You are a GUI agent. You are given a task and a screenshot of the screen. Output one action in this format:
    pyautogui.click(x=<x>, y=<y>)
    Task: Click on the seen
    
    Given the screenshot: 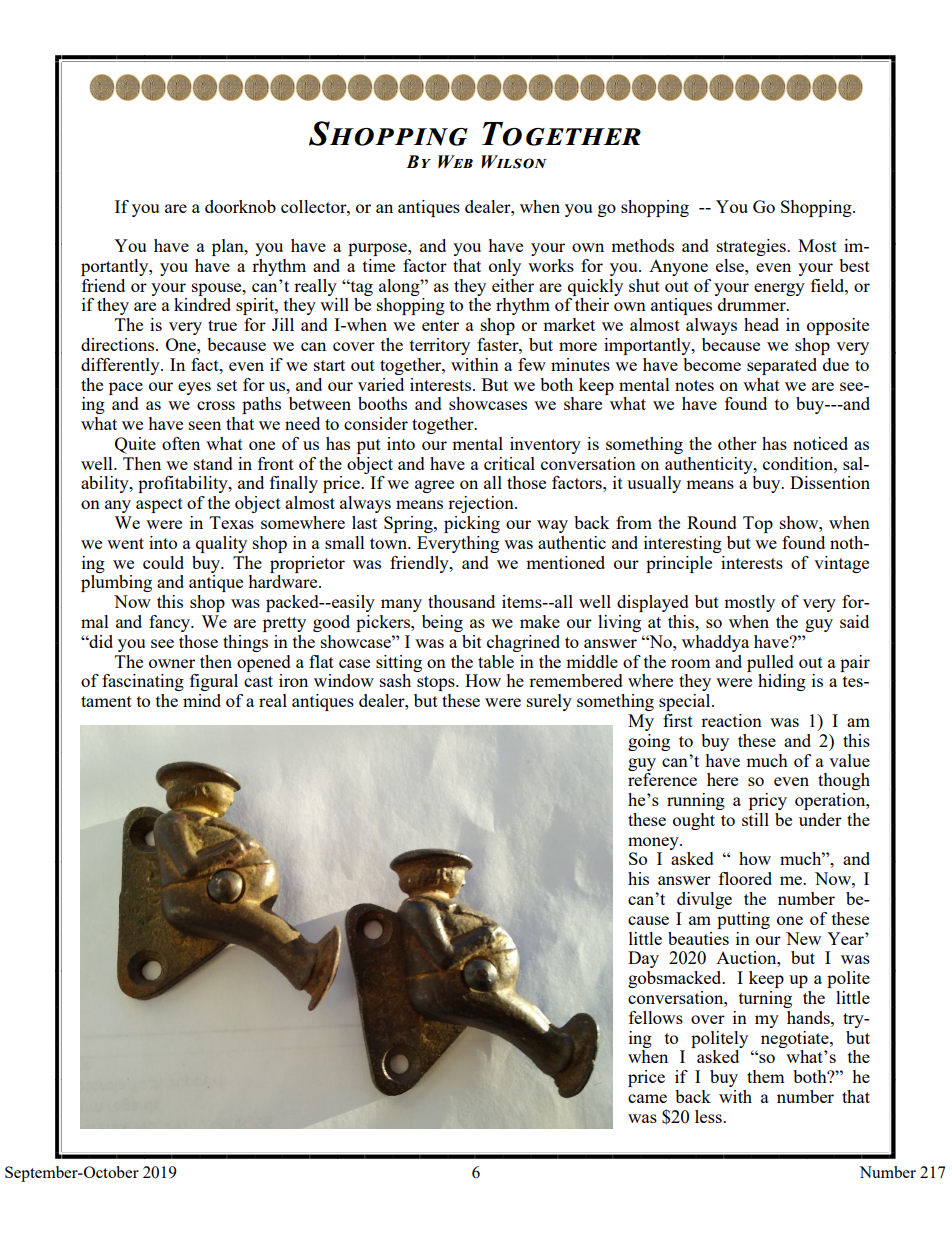 What is the action you would take?
    pyautogui.click(x=205, y=425)
